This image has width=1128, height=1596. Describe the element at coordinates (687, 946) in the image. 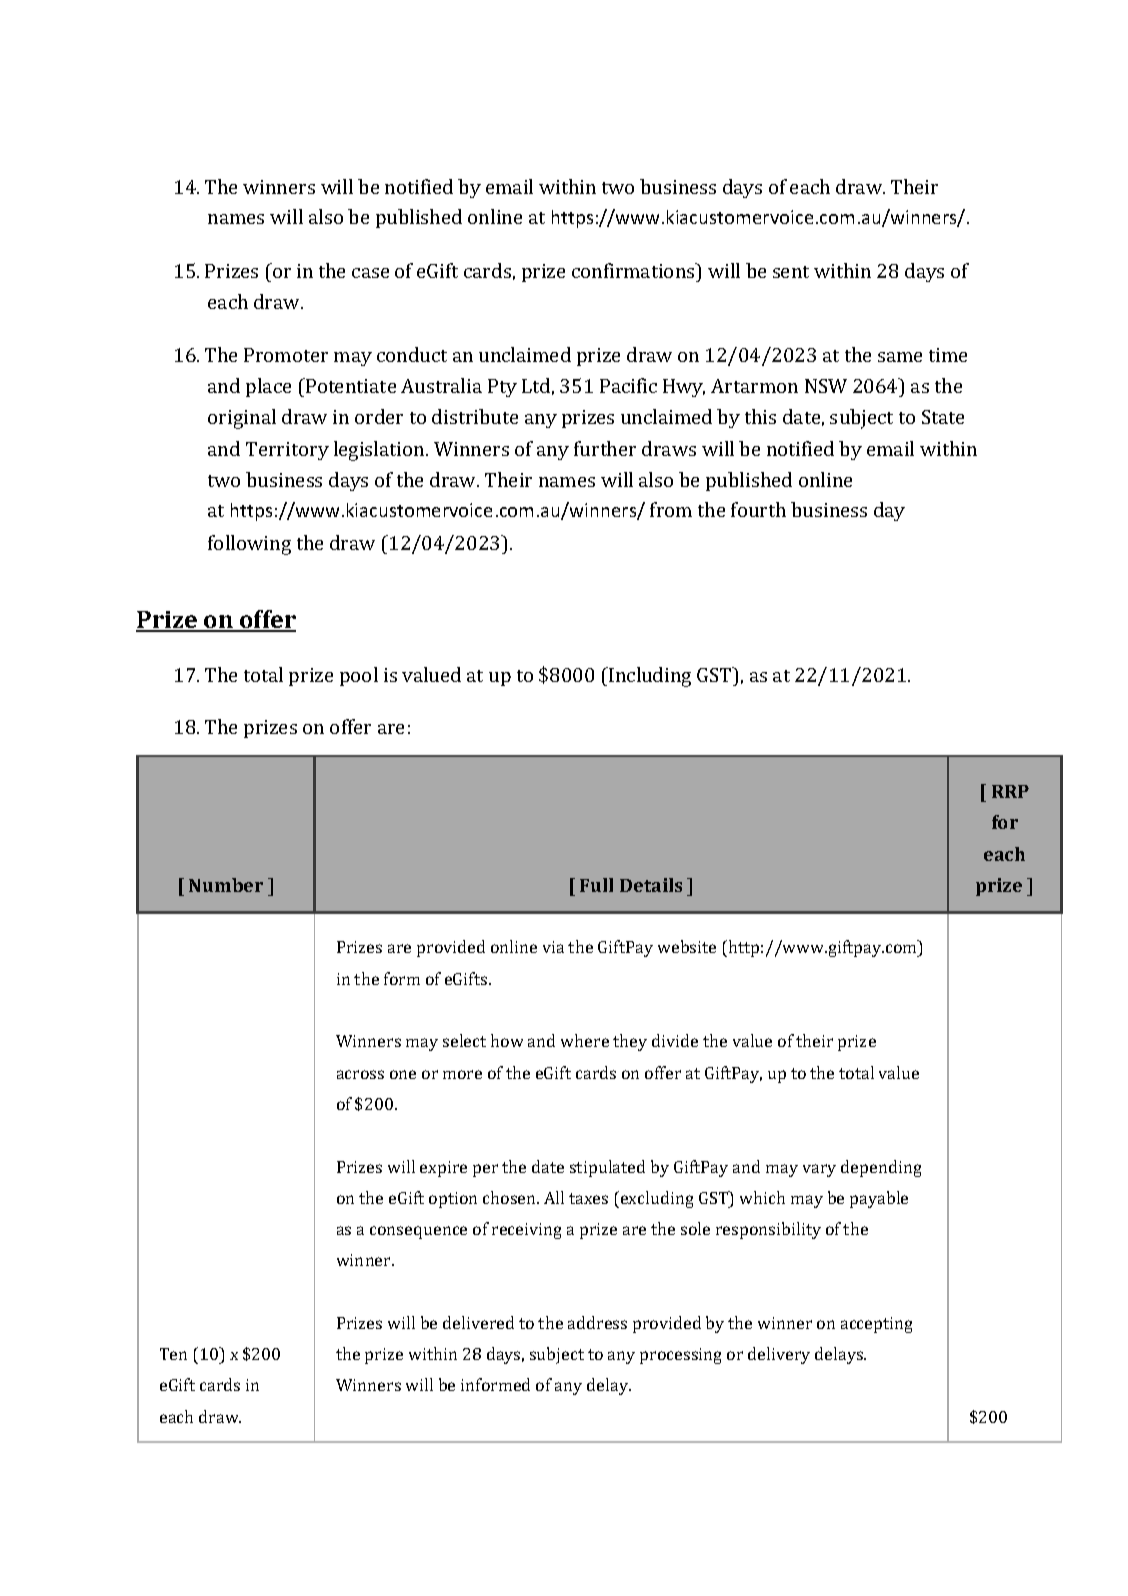

I see `website` at that location.
